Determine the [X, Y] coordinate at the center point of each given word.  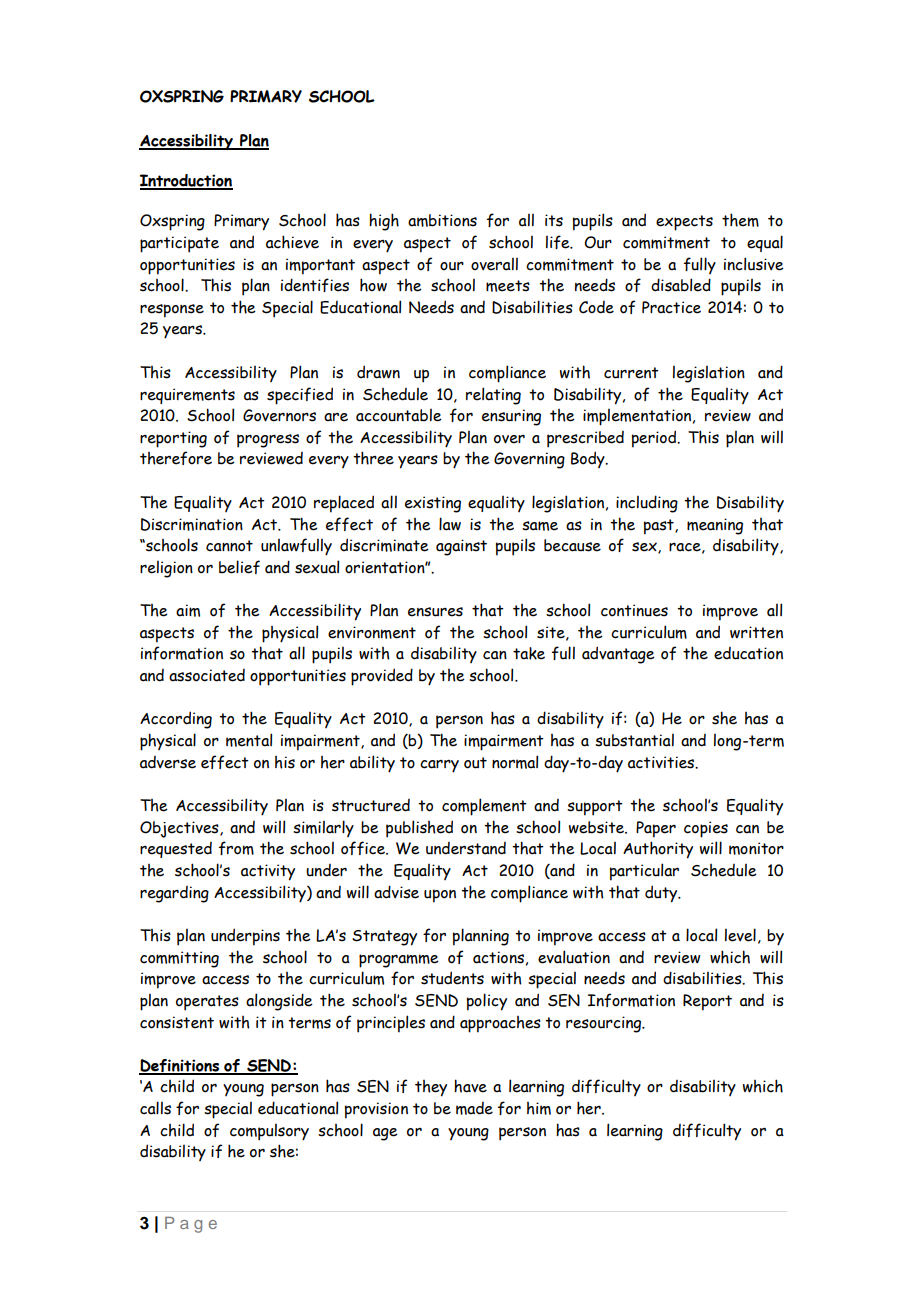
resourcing [604, 1024]
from [236, 848]
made [474, 1108]
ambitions [442, 220]
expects [684, 223]
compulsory [269, 1132]
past [660, 527]
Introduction [186, 181]
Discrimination [192, 524]
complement [484, 807]
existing [433, 504]
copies [706, 829]
